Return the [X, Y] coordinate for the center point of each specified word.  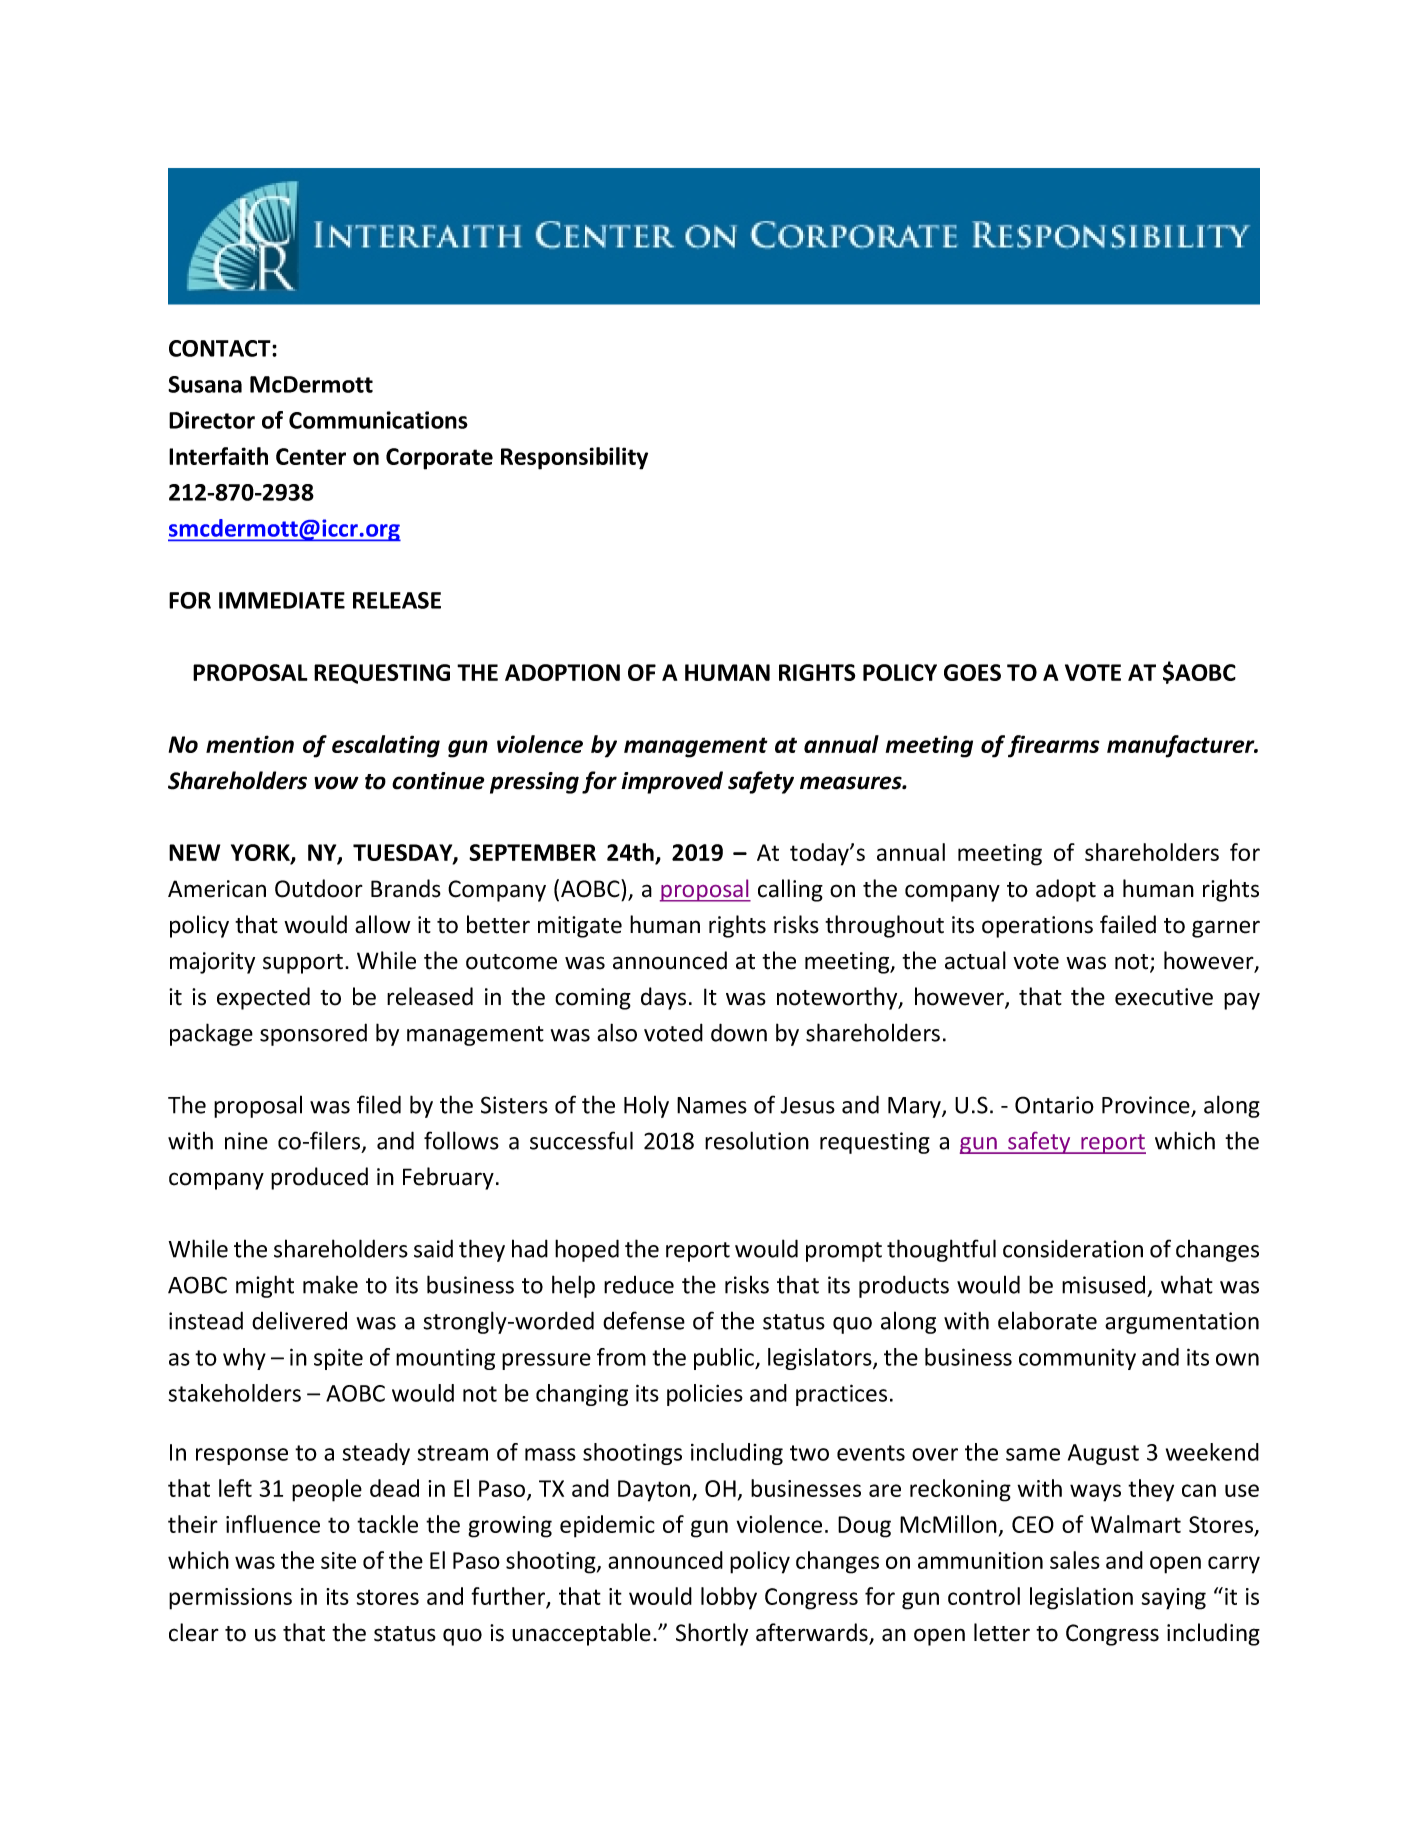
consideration [1073, 1248]
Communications [378, 420]
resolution [757, 1140]
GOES [972, 672]
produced [319, 1178]
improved [672, 782]
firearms [1053, 746]
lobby [729, 1598]
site [338, 1560]
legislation [1081, 1598]
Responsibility [574, 458]
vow [336, 783]
